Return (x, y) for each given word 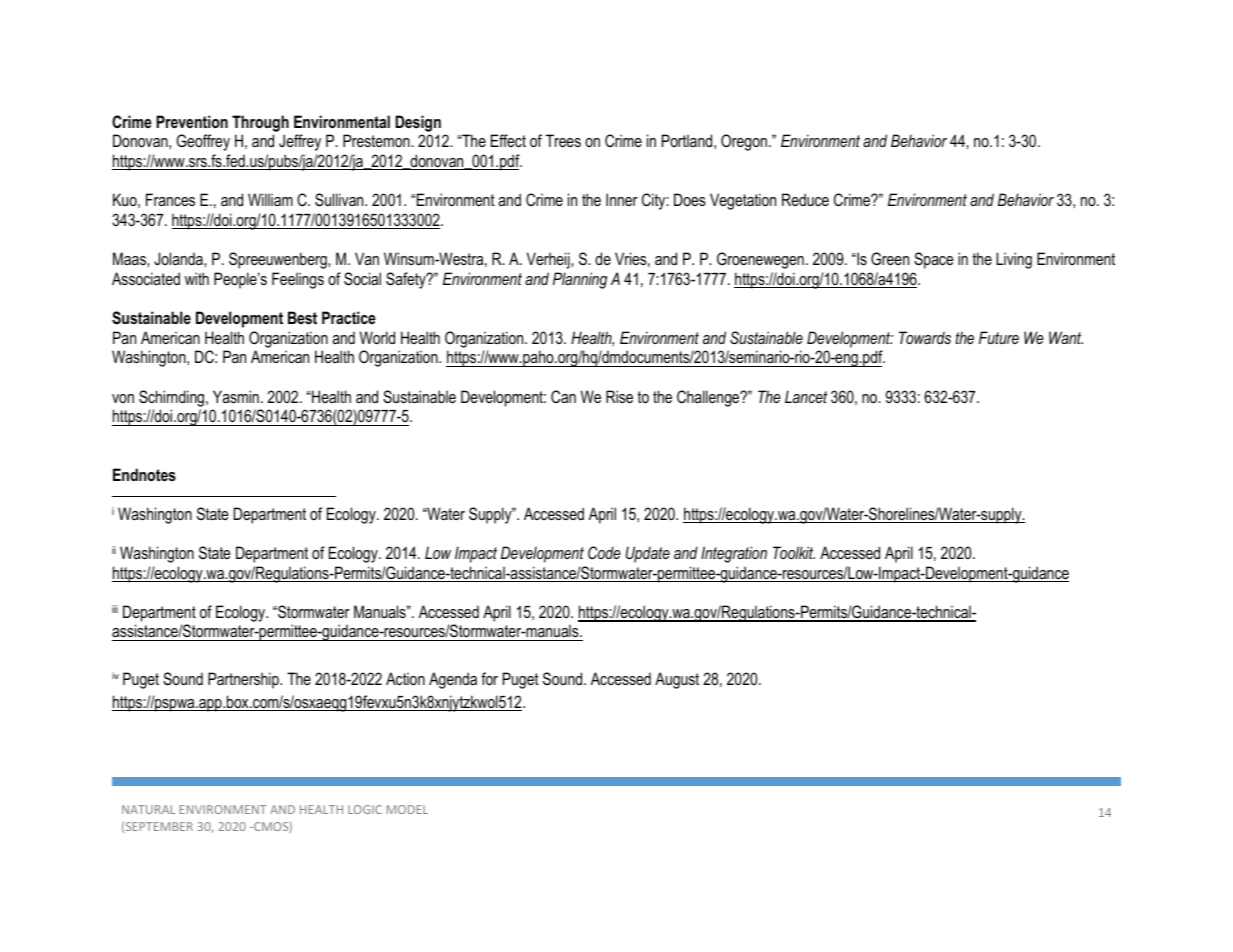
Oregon (744, 142)
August (677, 680)
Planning (580, 280)
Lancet (806, 396)
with (197, 278)
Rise (619, 396)
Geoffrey (203, 142)
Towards (925, 337)
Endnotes (144, 474)
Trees (563, 140)
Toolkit (794, 552)
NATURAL (148, 809)
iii (115, 609)
